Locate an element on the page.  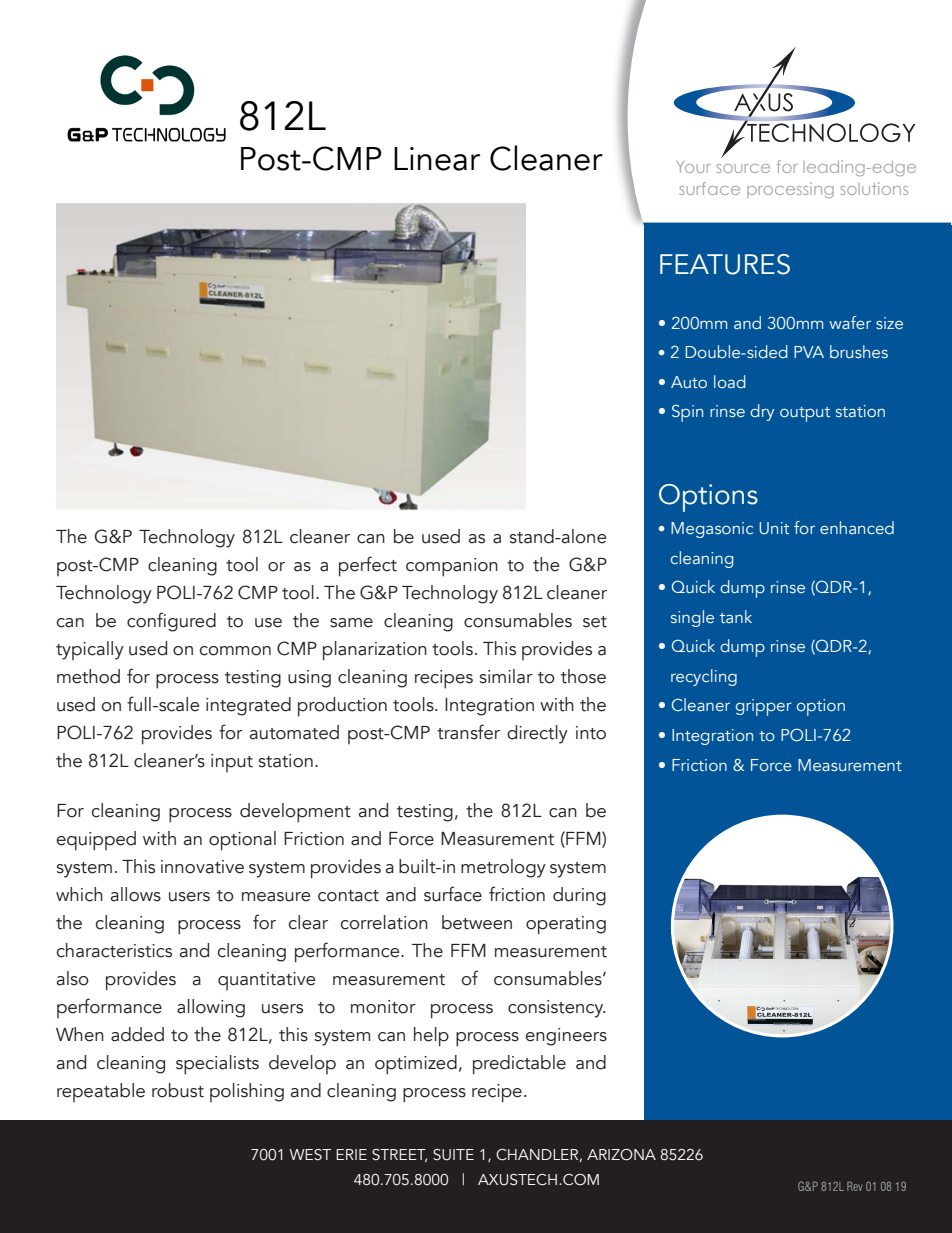
common is located at coordinates (235, 651).
